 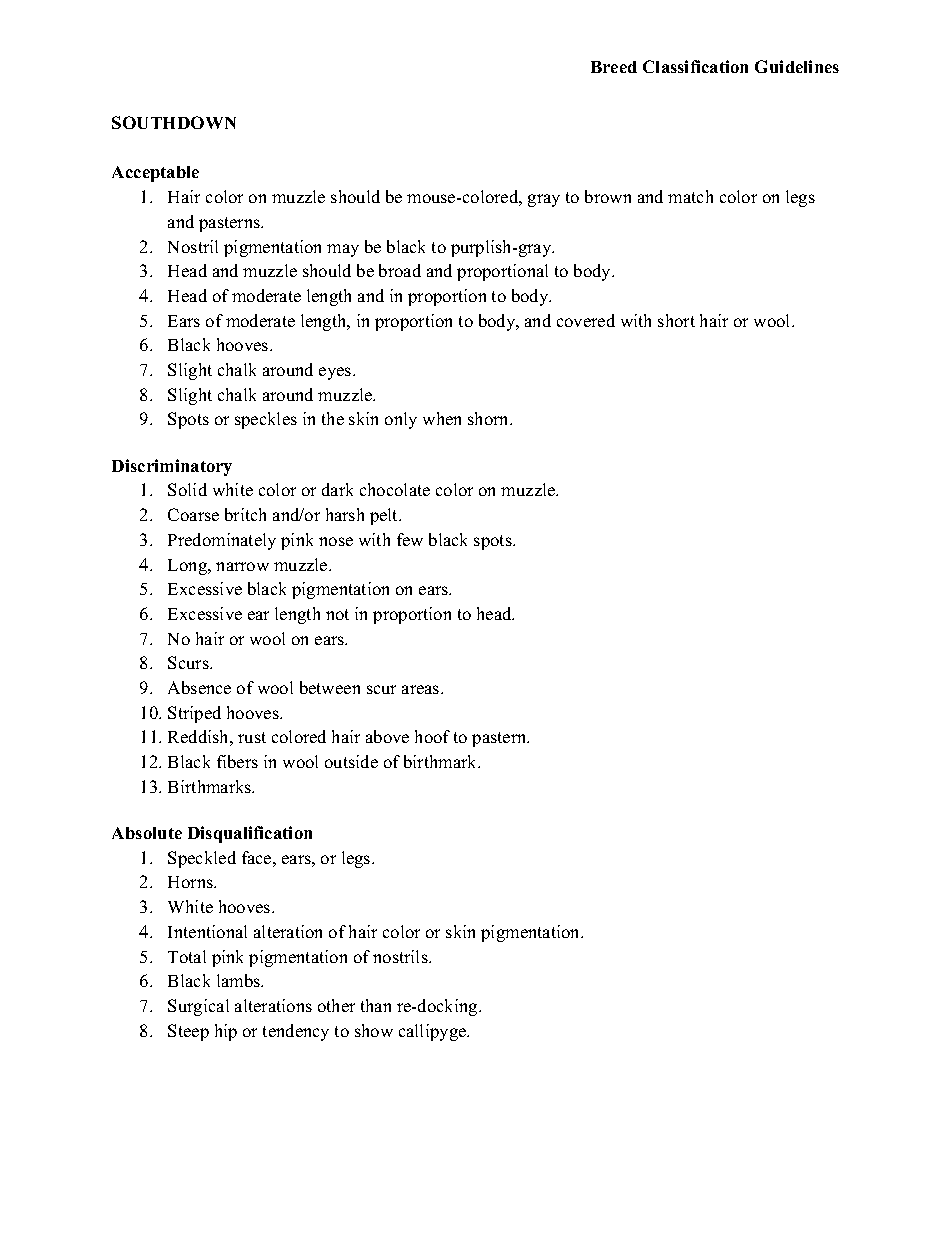 What do you see at coordinates (198, 1007) in the image?
I see `Surgical` at bounding box center [198, 1007].
